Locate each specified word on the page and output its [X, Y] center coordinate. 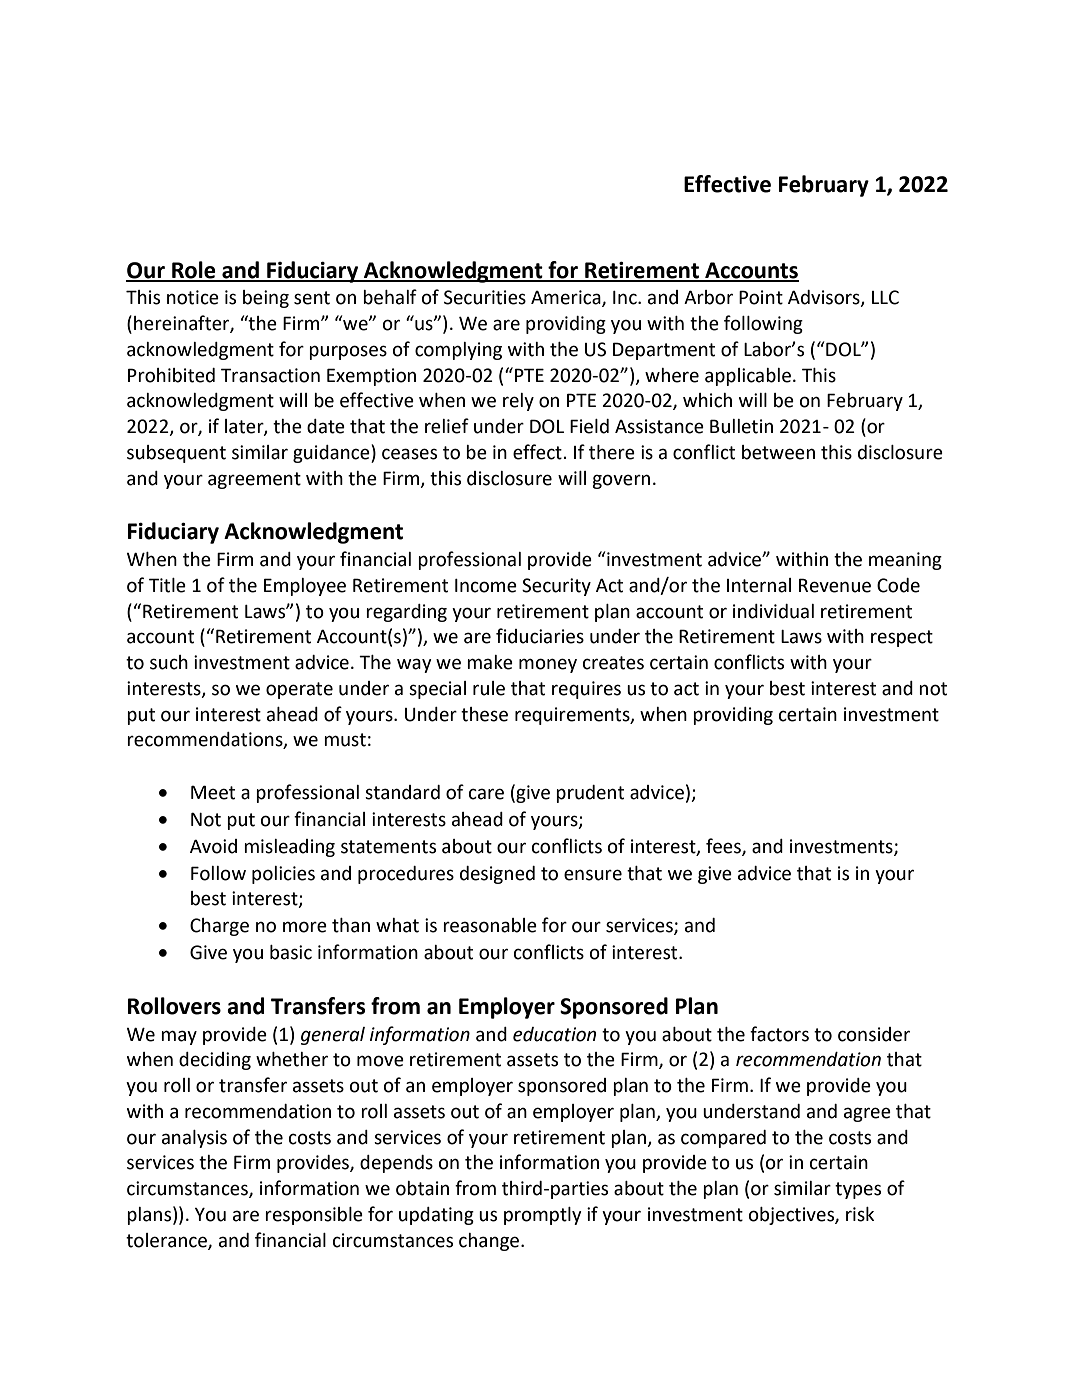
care [486, 794]
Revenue [835, 585]
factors [779, 1034]
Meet [213, 792]
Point [761, 297]
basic [291, 952]
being [266, 299]
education [554, 1034]
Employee [305, 587]
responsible [314, 1216]
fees [724, 846]
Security [556, 587]
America [567, 298]
